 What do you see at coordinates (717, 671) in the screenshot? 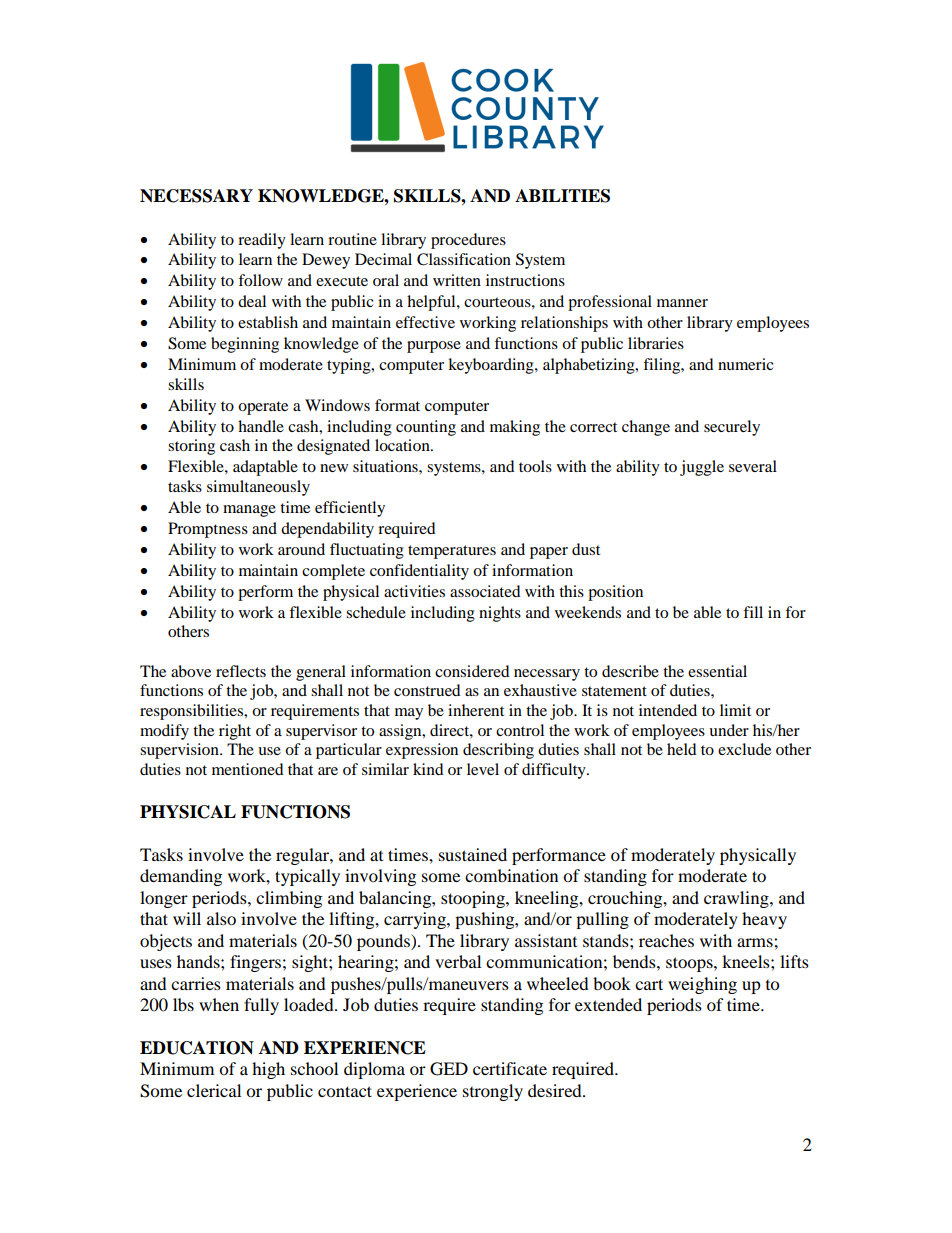
I see `essential` at bounding box center [717, 671].
